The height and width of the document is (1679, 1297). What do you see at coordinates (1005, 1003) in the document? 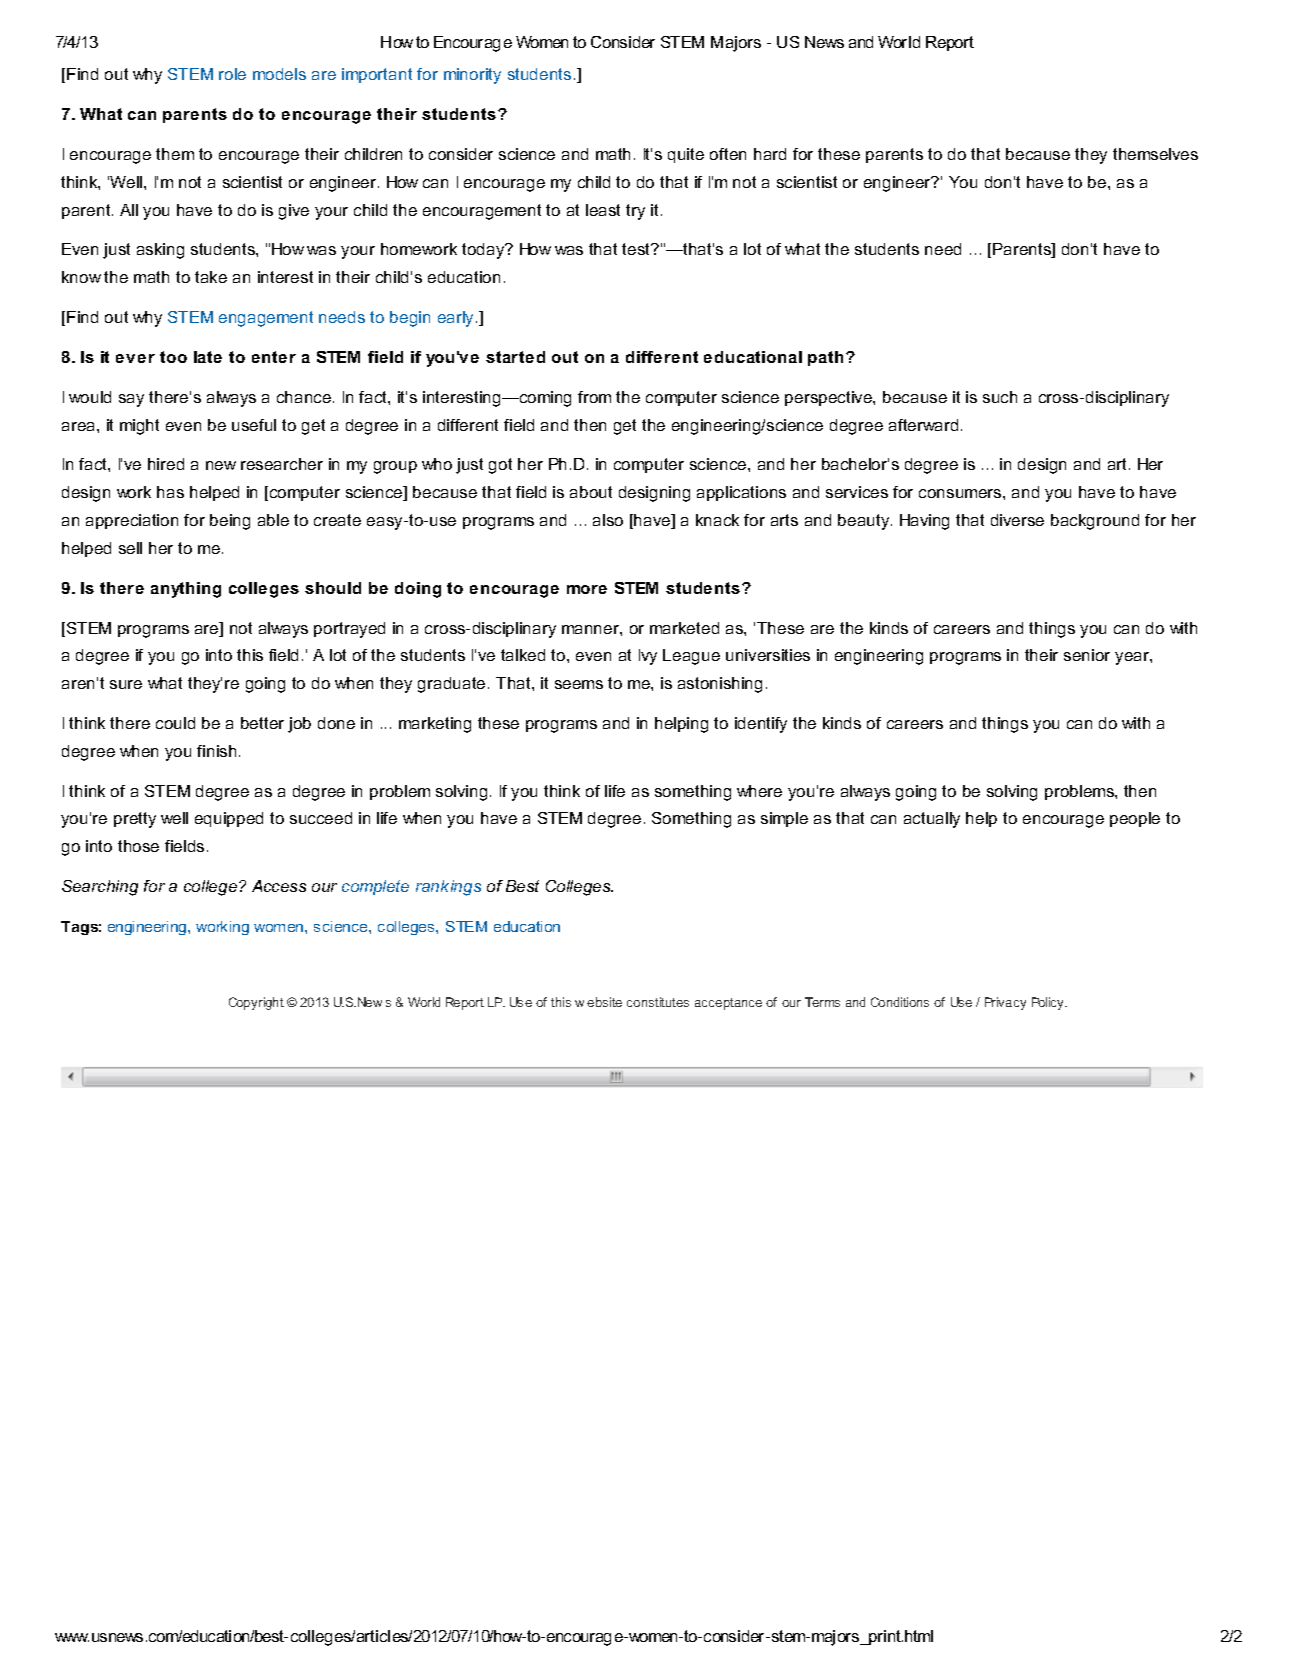
I see `Privacy` at bounding box center [1005, 1003].
